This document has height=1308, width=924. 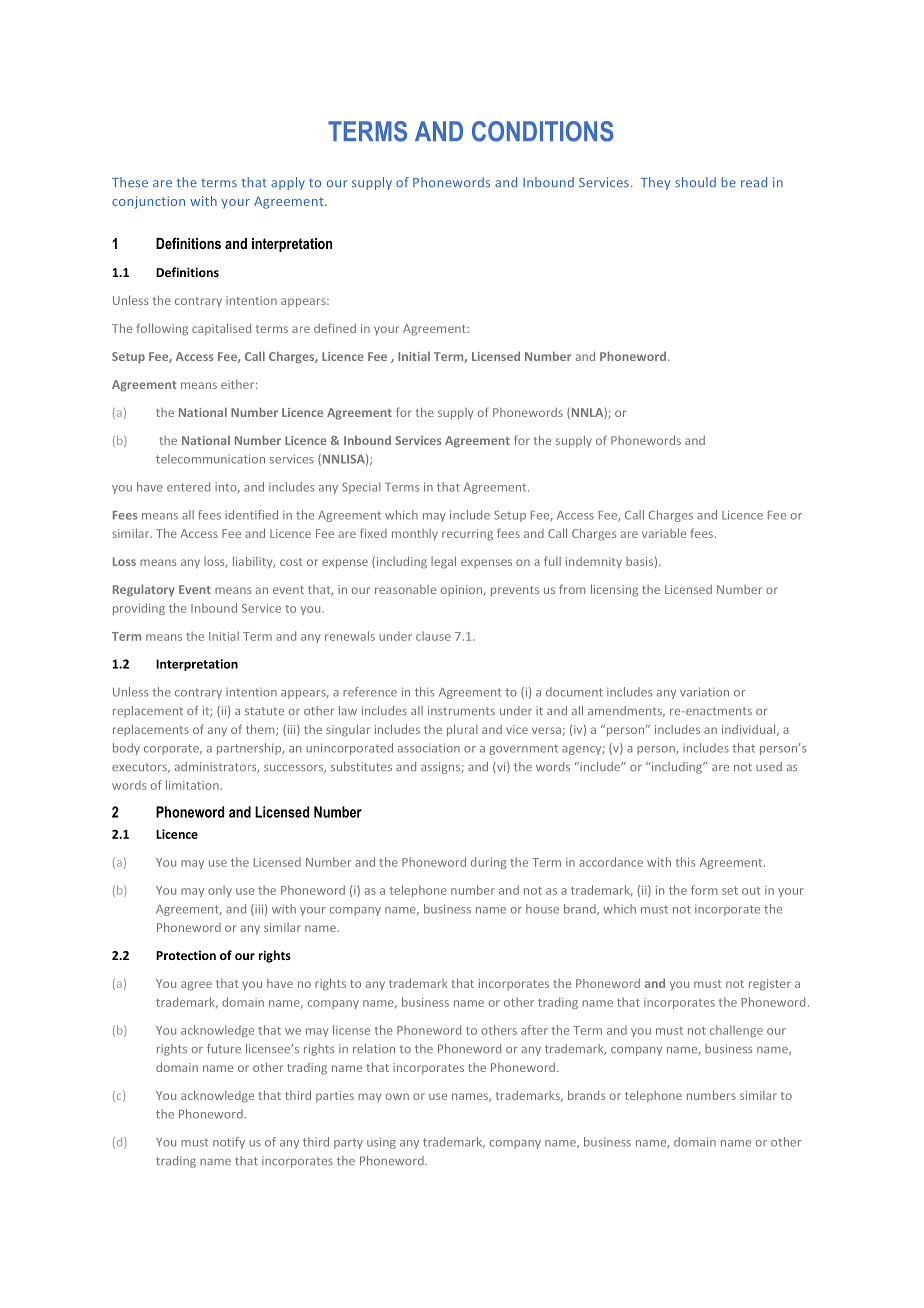 I want to click on CONDITIONS, so click(x=543, y=131).
